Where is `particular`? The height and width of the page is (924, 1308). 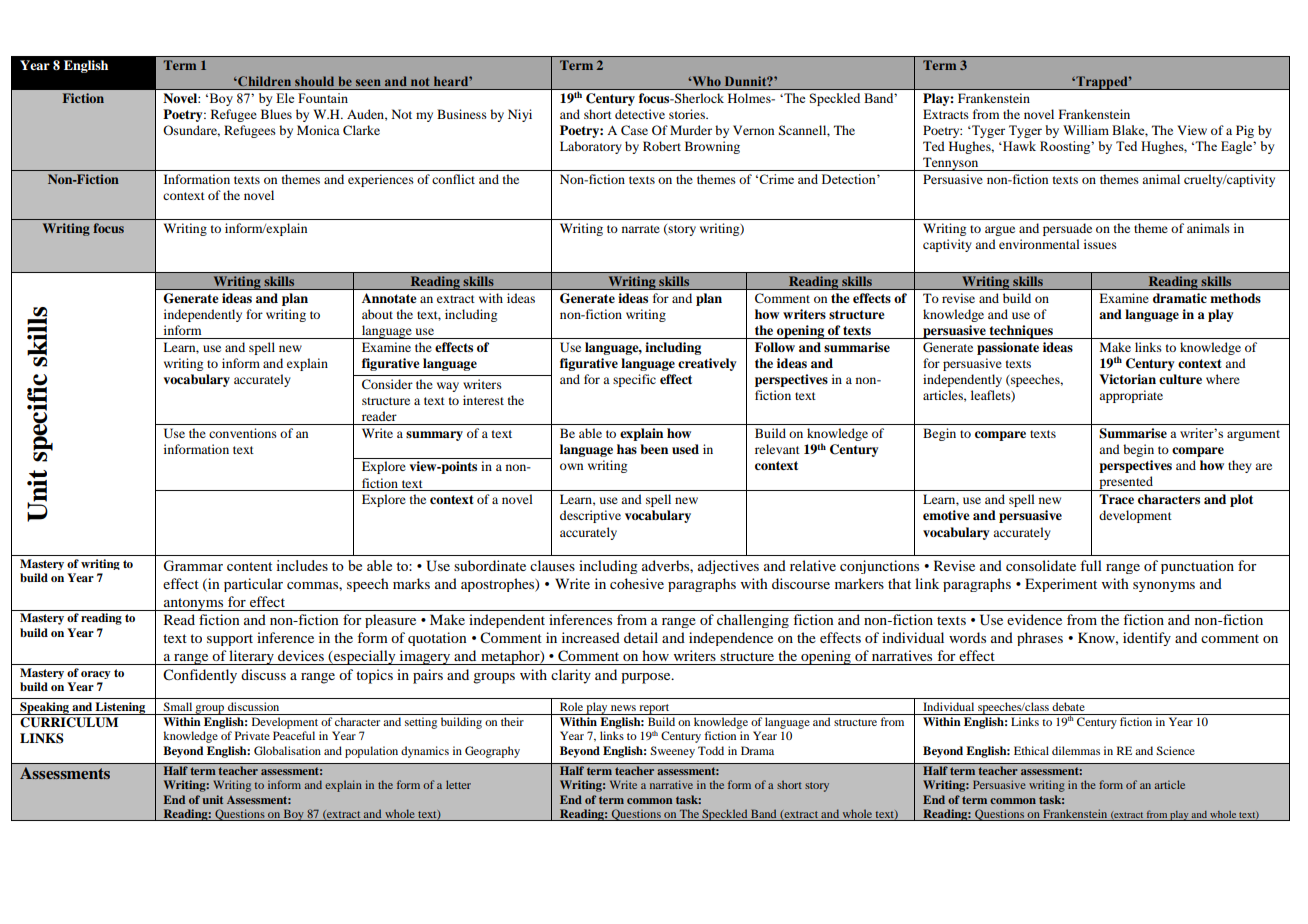
particular is located at coordinates (253, 585).
